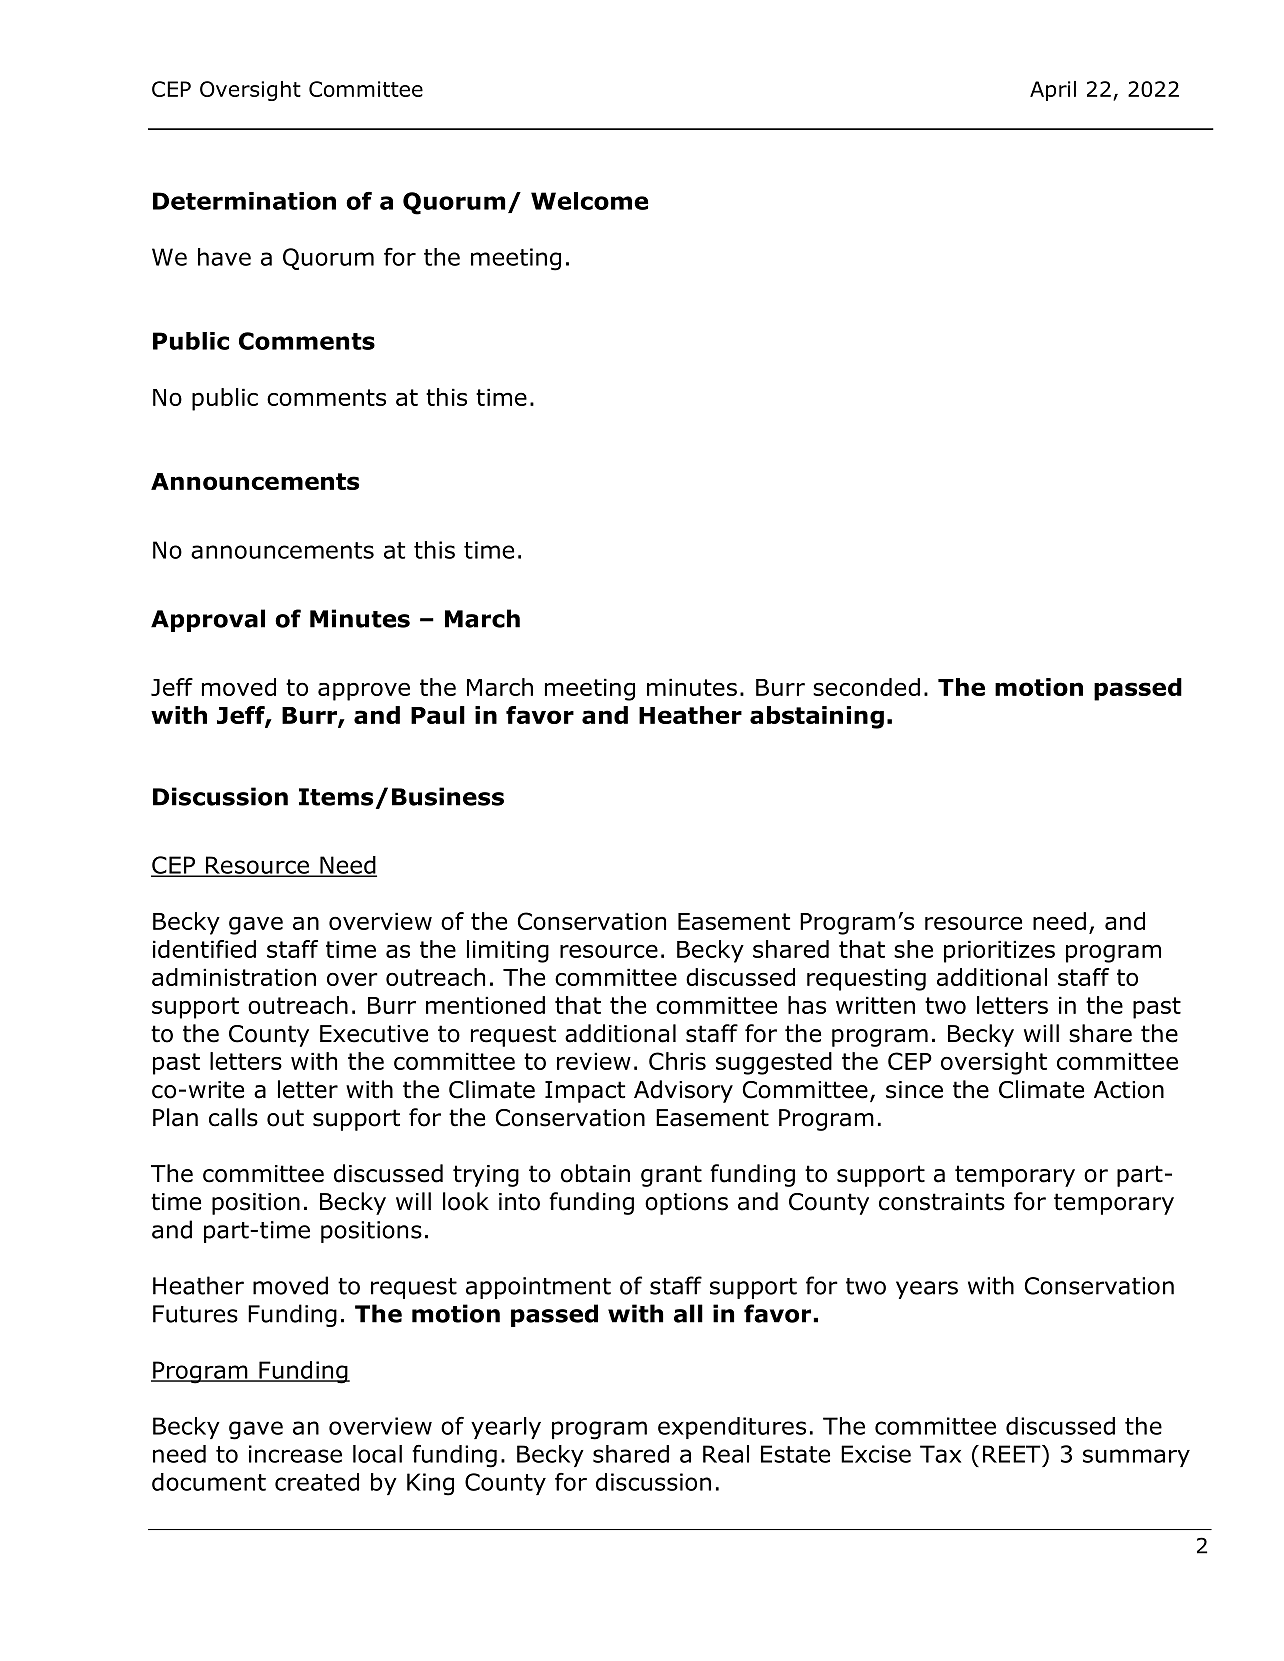  I want to click on increase, so click(295, 1454).
